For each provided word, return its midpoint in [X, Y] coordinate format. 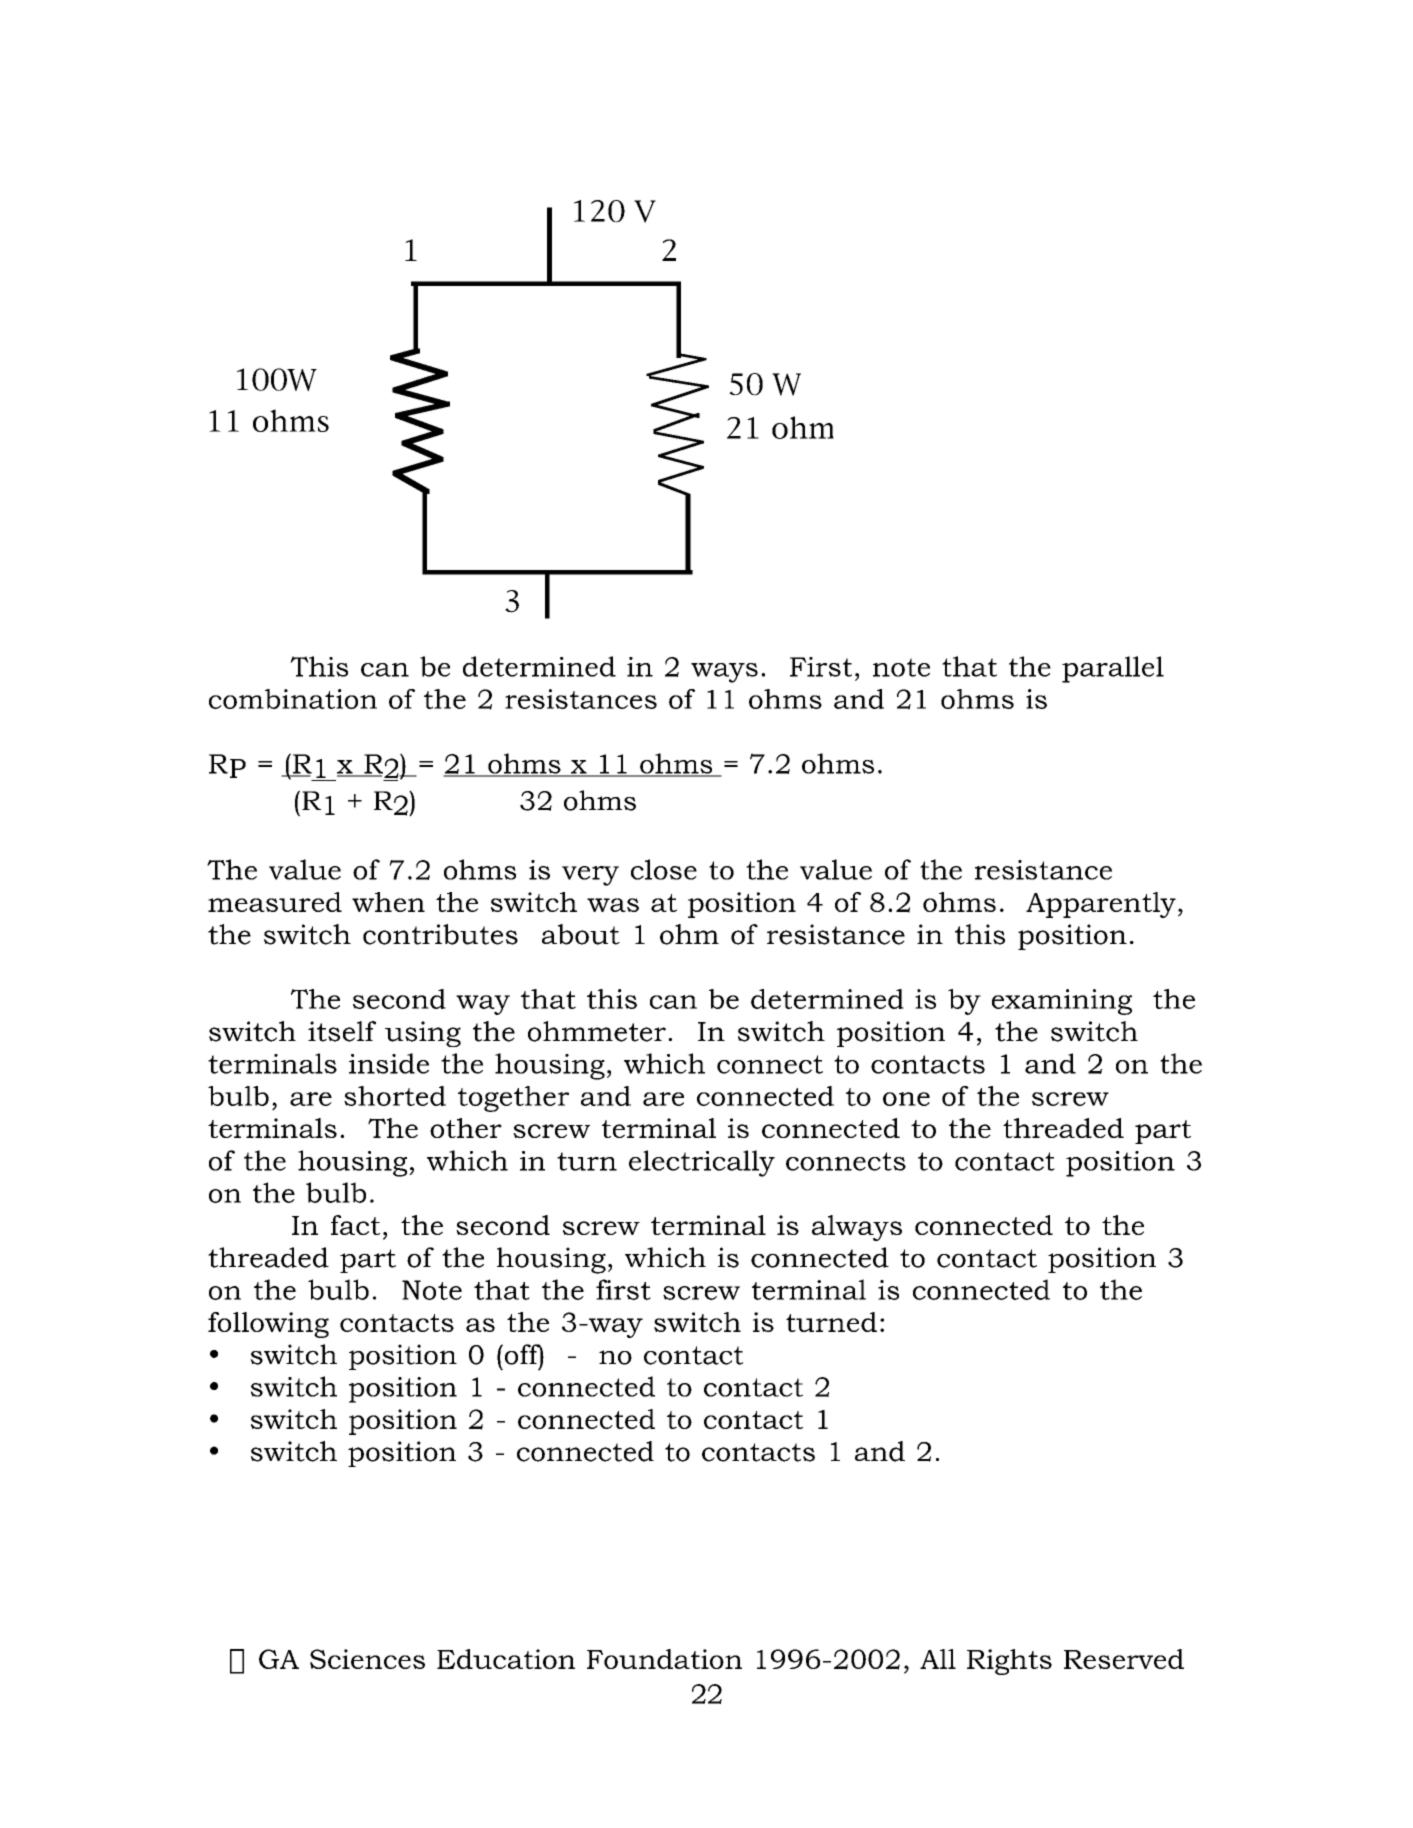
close [664, 869]
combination [293, 699]
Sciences [367, 1659]
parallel [1113, 669]
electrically [702, 1163]
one [906, 1099]
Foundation [664, 1659]
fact [355, 1225]
